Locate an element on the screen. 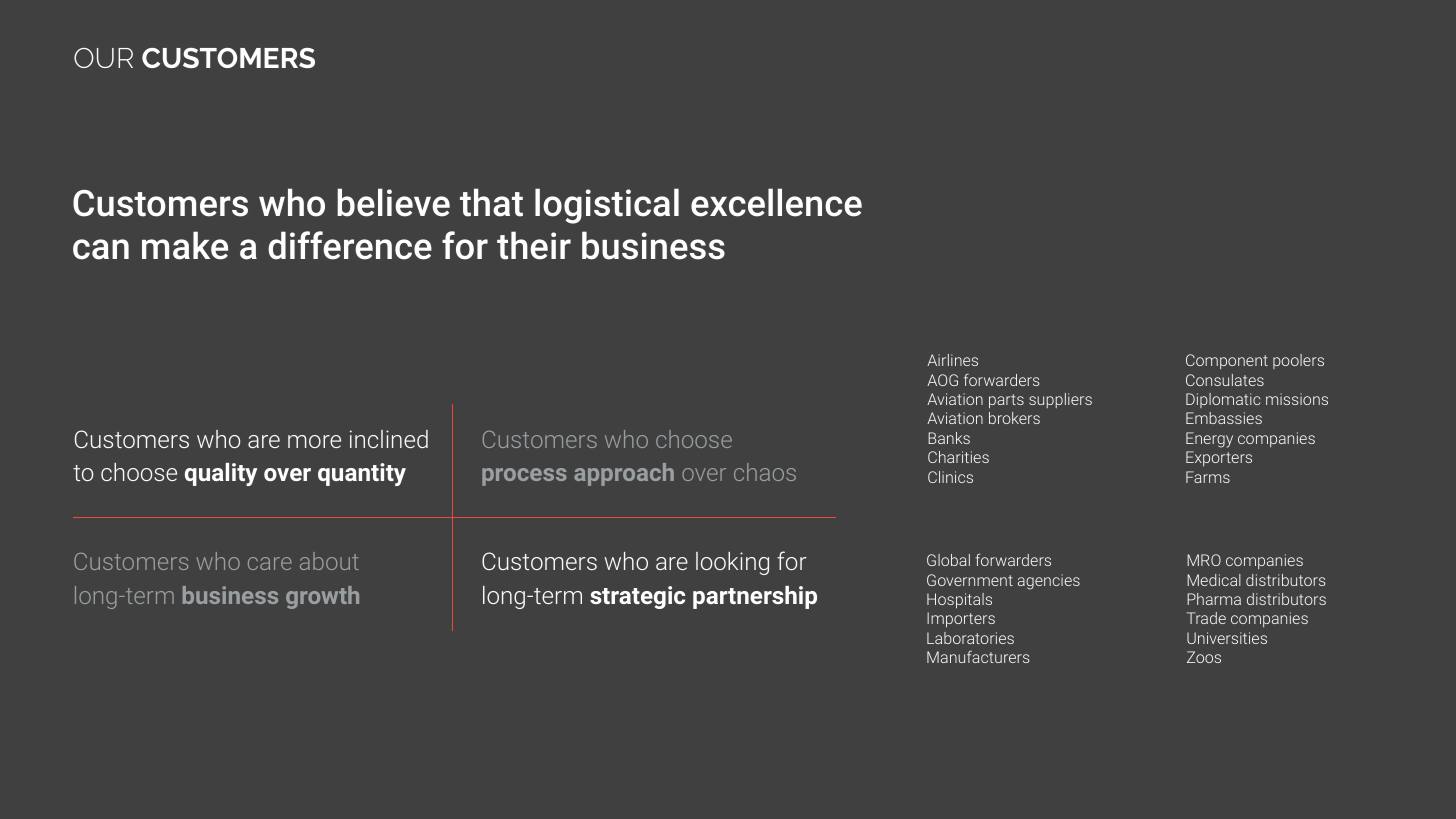 The width and height of the screenshot is (1456, 819). more is located at coordinates (314, 441).
